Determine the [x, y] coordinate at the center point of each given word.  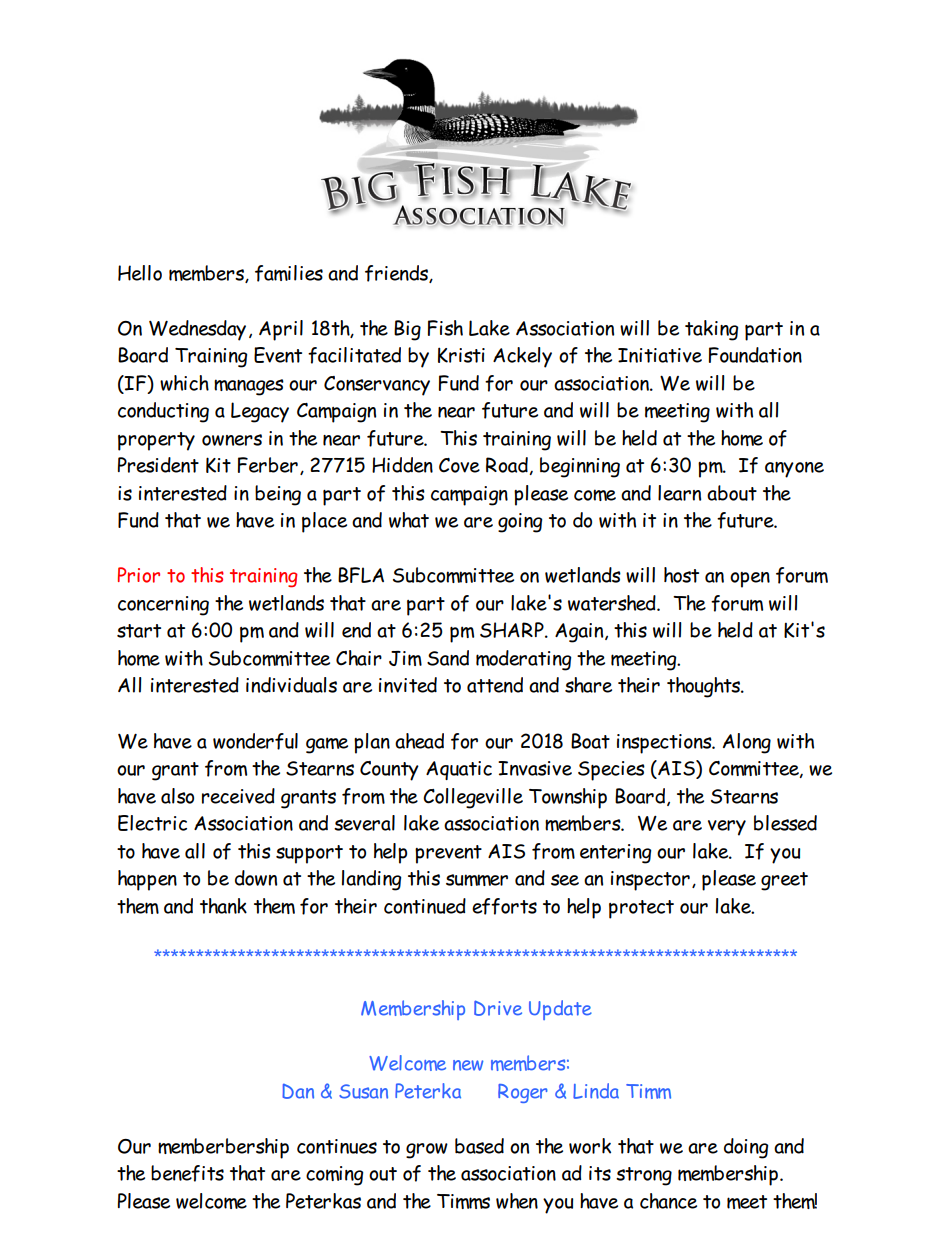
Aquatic [459, 770]
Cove [459, 465]
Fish [445, 328]
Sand [448, 658]
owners [232, 440]
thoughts [704, 687]
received [238, 796]
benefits [187, 1173]
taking [711, 330]
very [727, 828]
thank [223, 906]
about [732, 493]
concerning [163, 606]
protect [641, 909]
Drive [498, 1008]
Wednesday [197, 330]
